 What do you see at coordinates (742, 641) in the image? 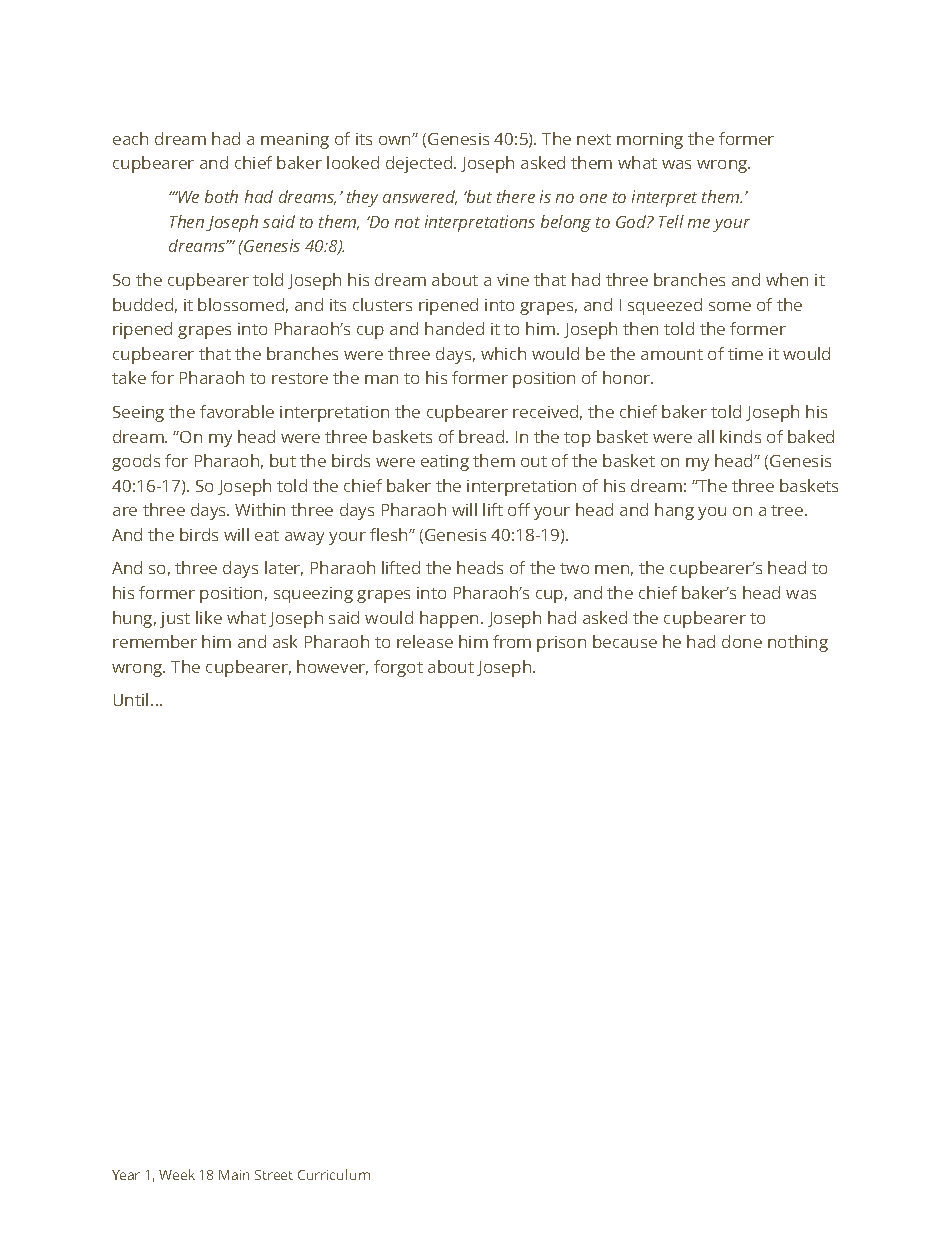
I see `done` at bounding box center [742, 641].
